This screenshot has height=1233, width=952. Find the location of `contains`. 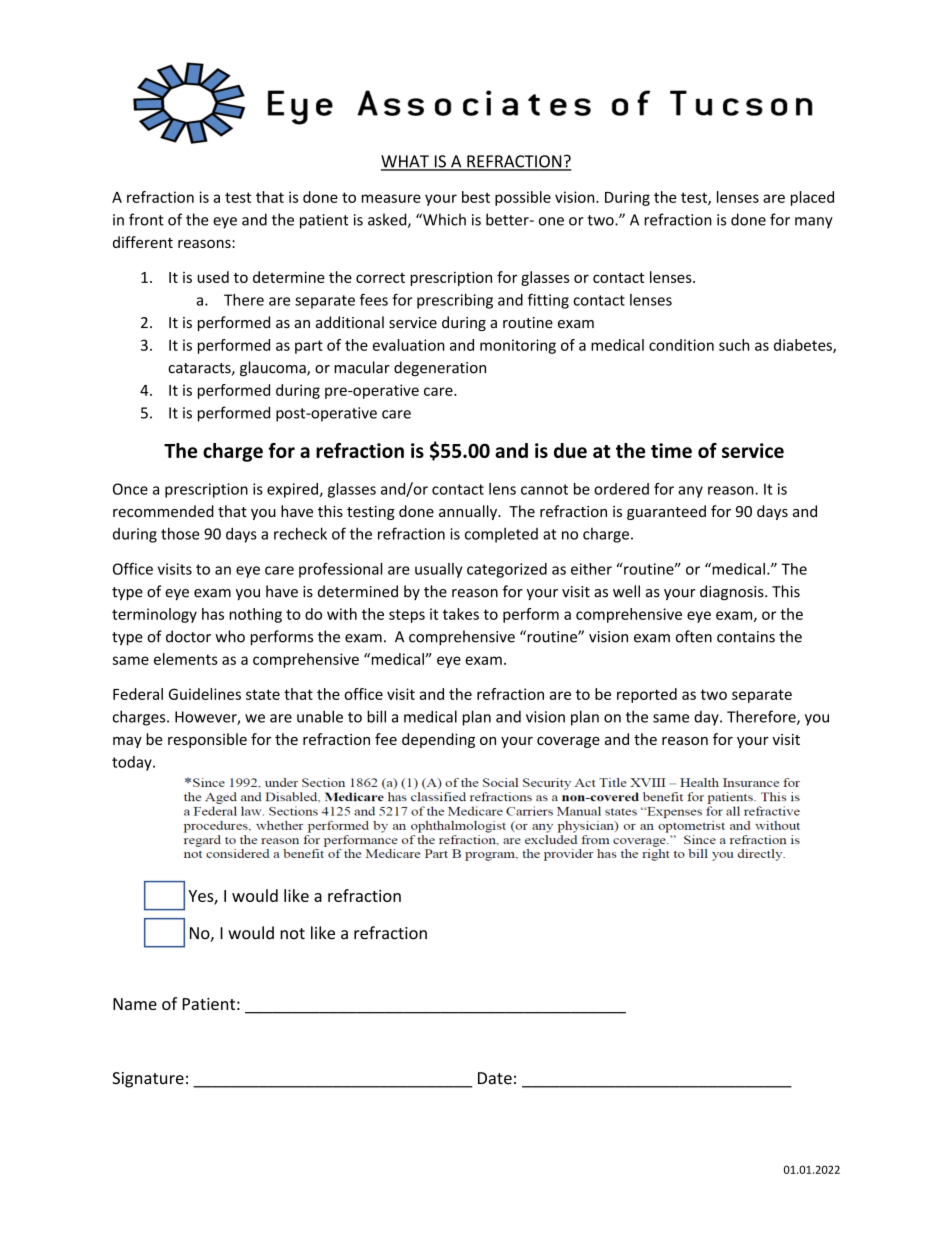

contains is located at coordinates (746, 637).
